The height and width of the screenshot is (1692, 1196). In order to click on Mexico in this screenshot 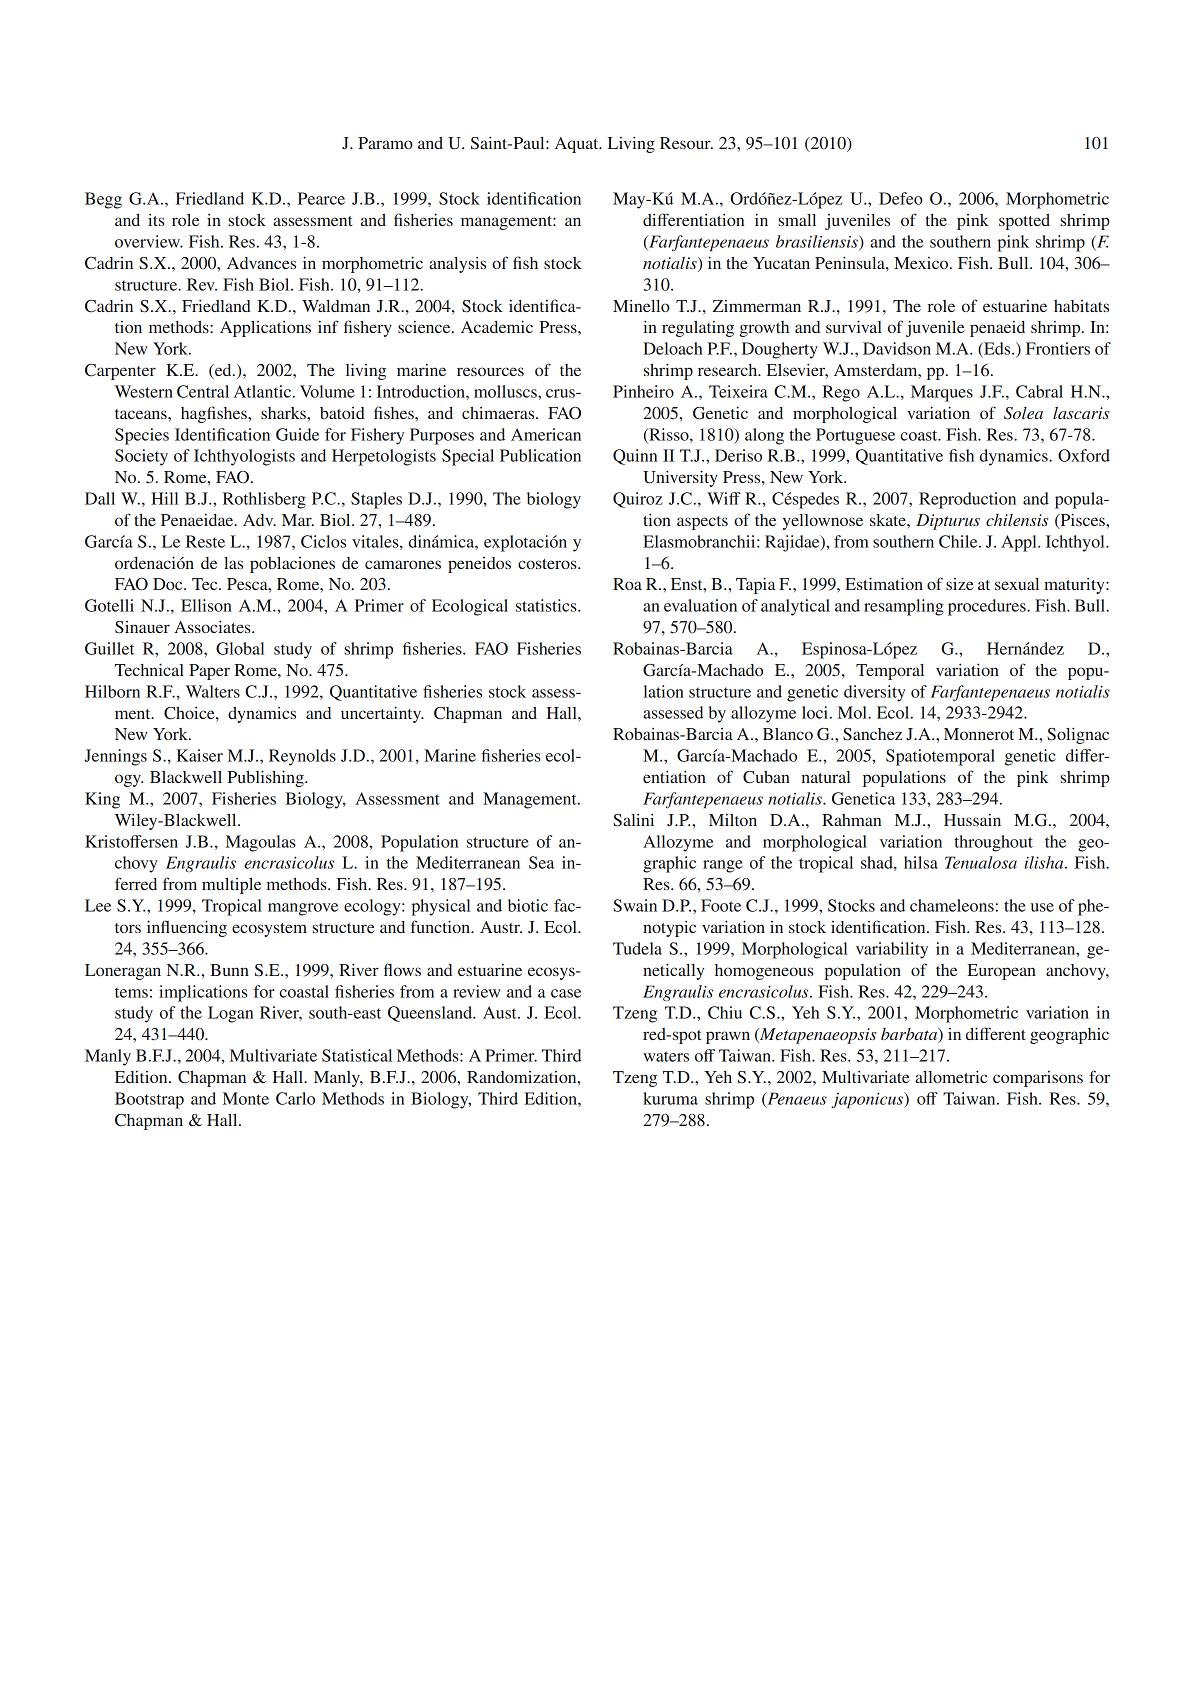, I will do `click(922, 263)`.
